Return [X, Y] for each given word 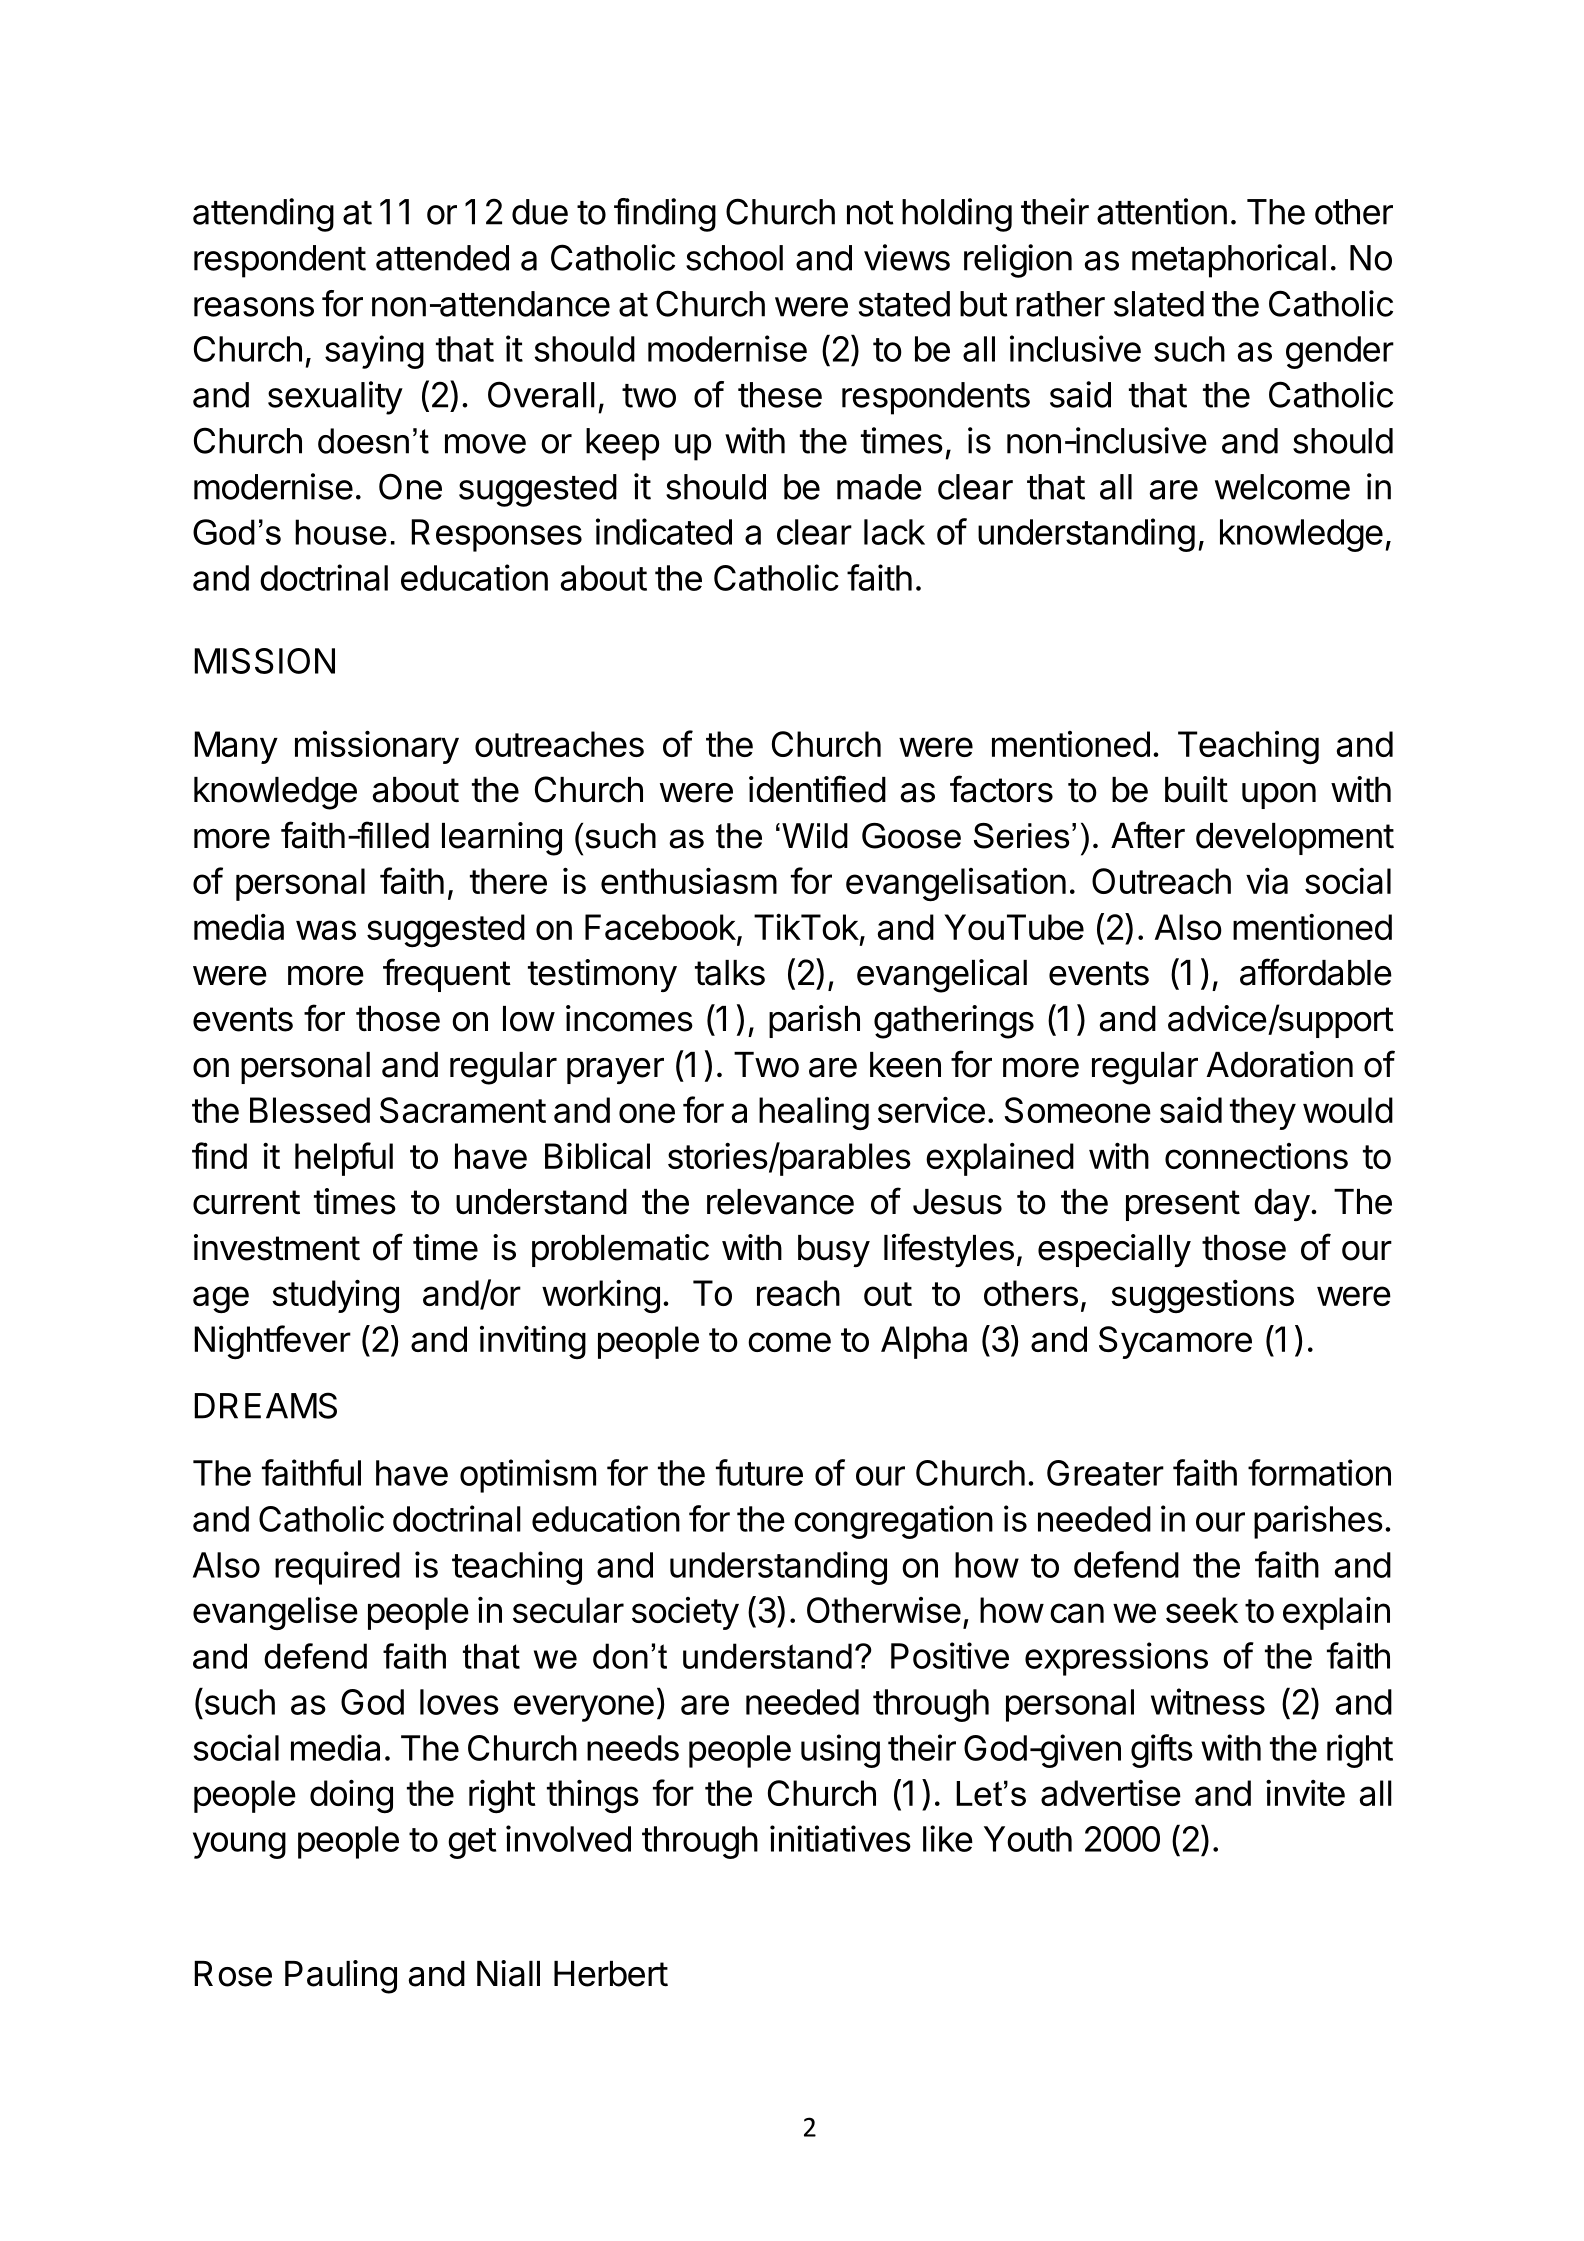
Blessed [310, 1110]
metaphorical [1229, 261]
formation [1319, 1472]
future [759, 1472]
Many [236, 747]
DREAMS [265, 1405]
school [734, 258]
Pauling [341, 1977]
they [1263, 1113]
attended [442, 258]
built [1196, 789]
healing [814, 1113]
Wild [815, 836]
